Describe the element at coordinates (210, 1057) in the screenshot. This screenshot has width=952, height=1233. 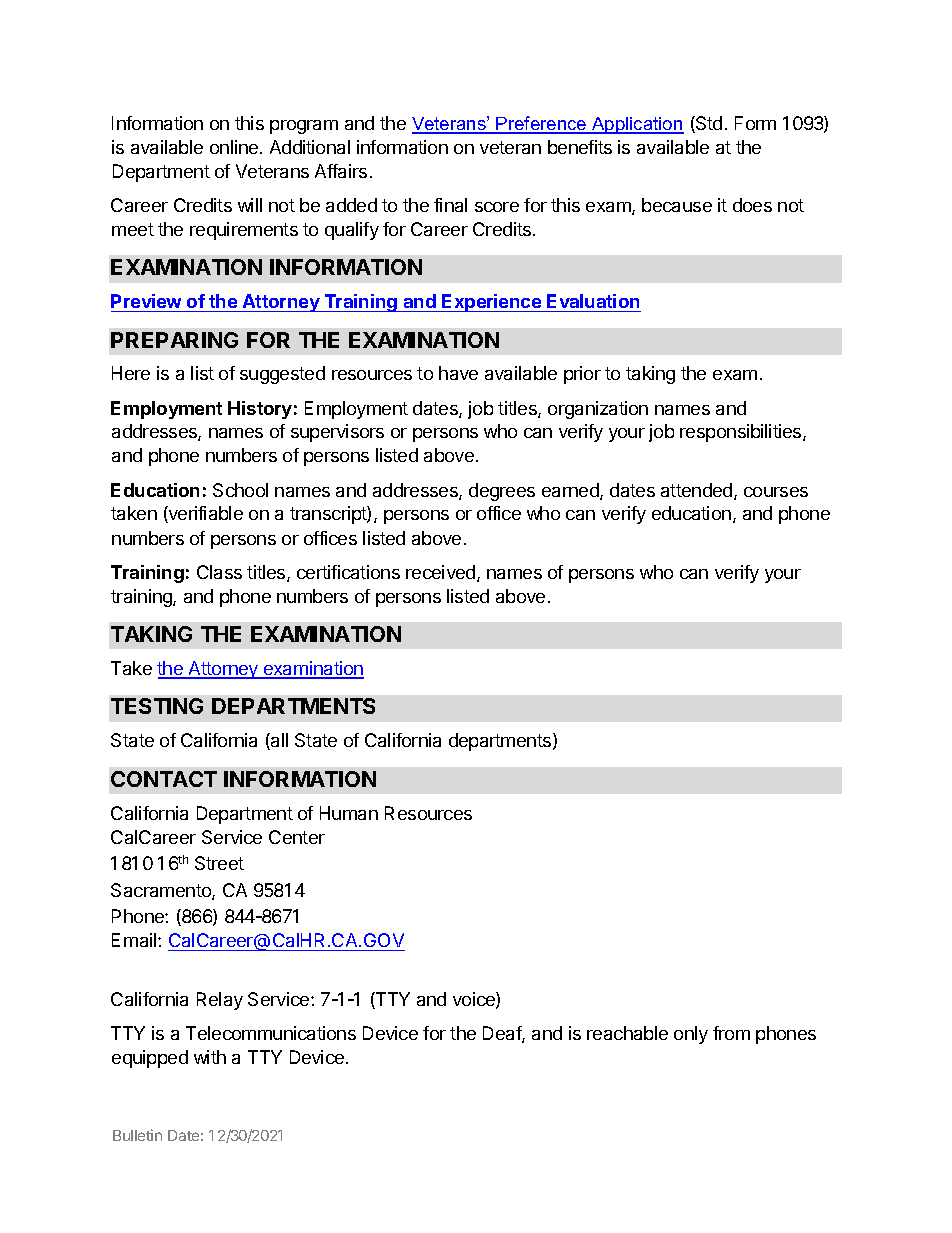
I see `with` at that location.
